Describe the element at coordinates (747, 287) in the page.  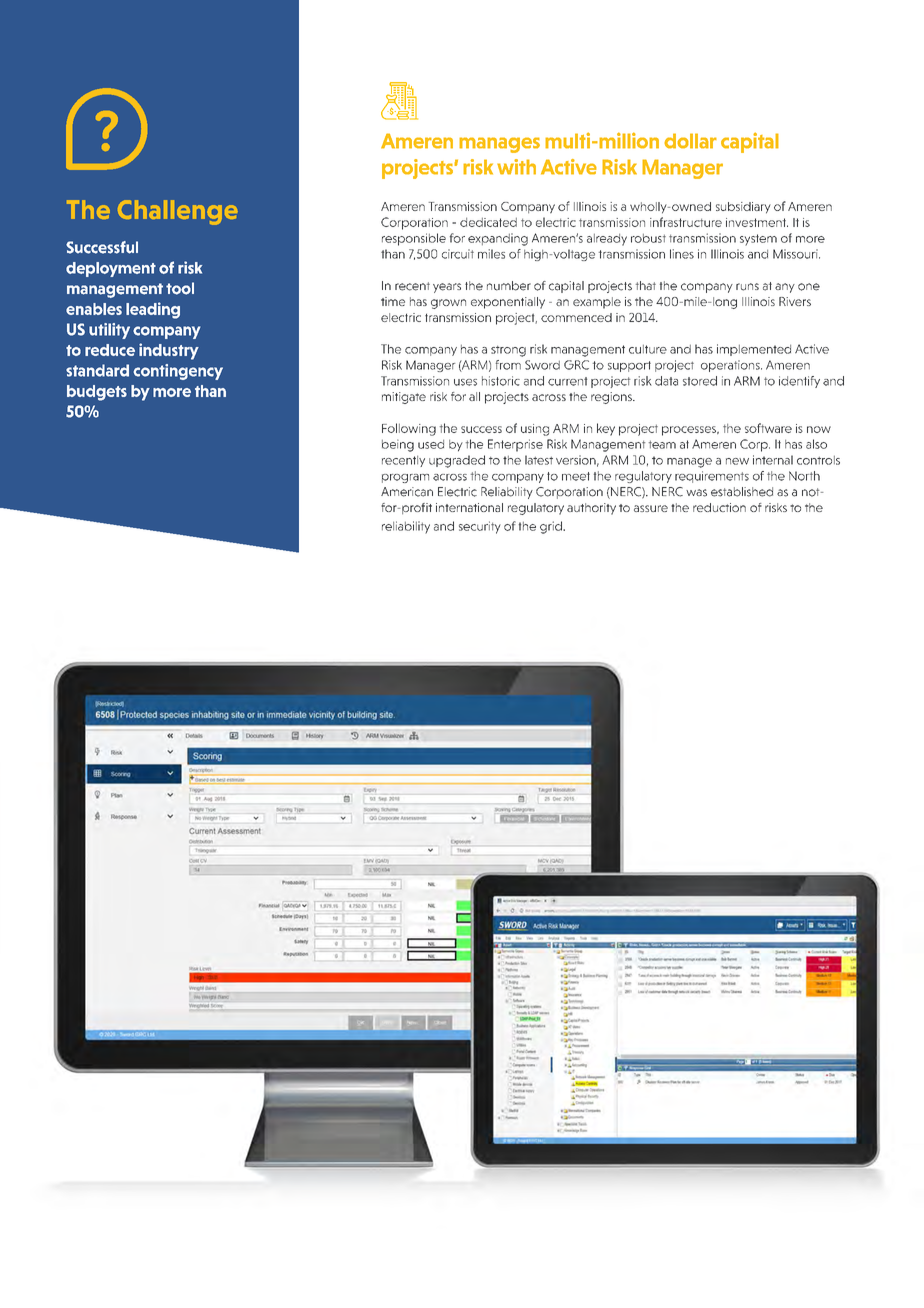
I see `runs` at that location.
